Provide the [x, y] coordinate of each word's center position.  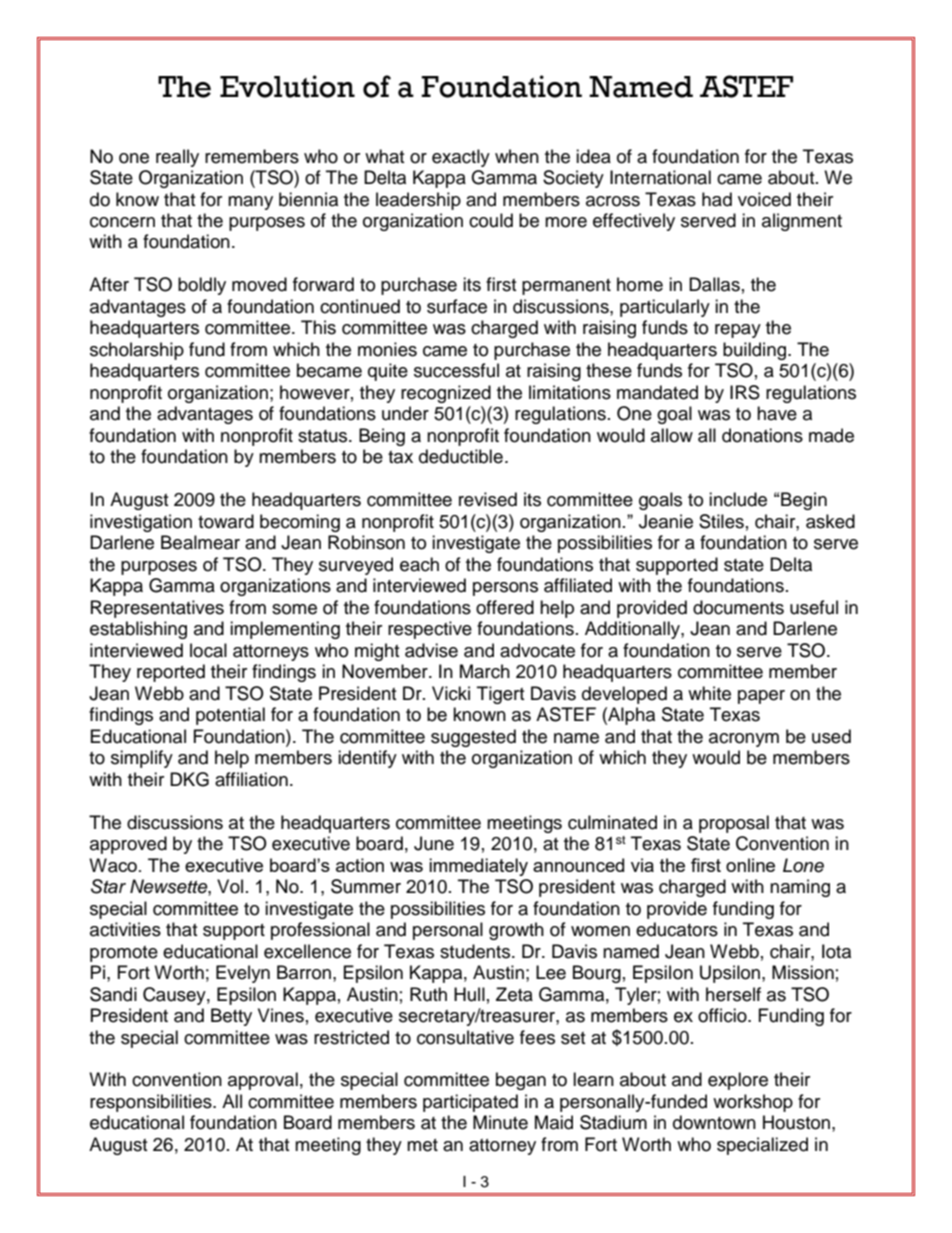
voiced [764, 199]
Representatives [157, 609]
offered [505, 607]
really [177, 158]
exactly [461, 158]
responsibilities [152, 1103]
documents [738, 607]
